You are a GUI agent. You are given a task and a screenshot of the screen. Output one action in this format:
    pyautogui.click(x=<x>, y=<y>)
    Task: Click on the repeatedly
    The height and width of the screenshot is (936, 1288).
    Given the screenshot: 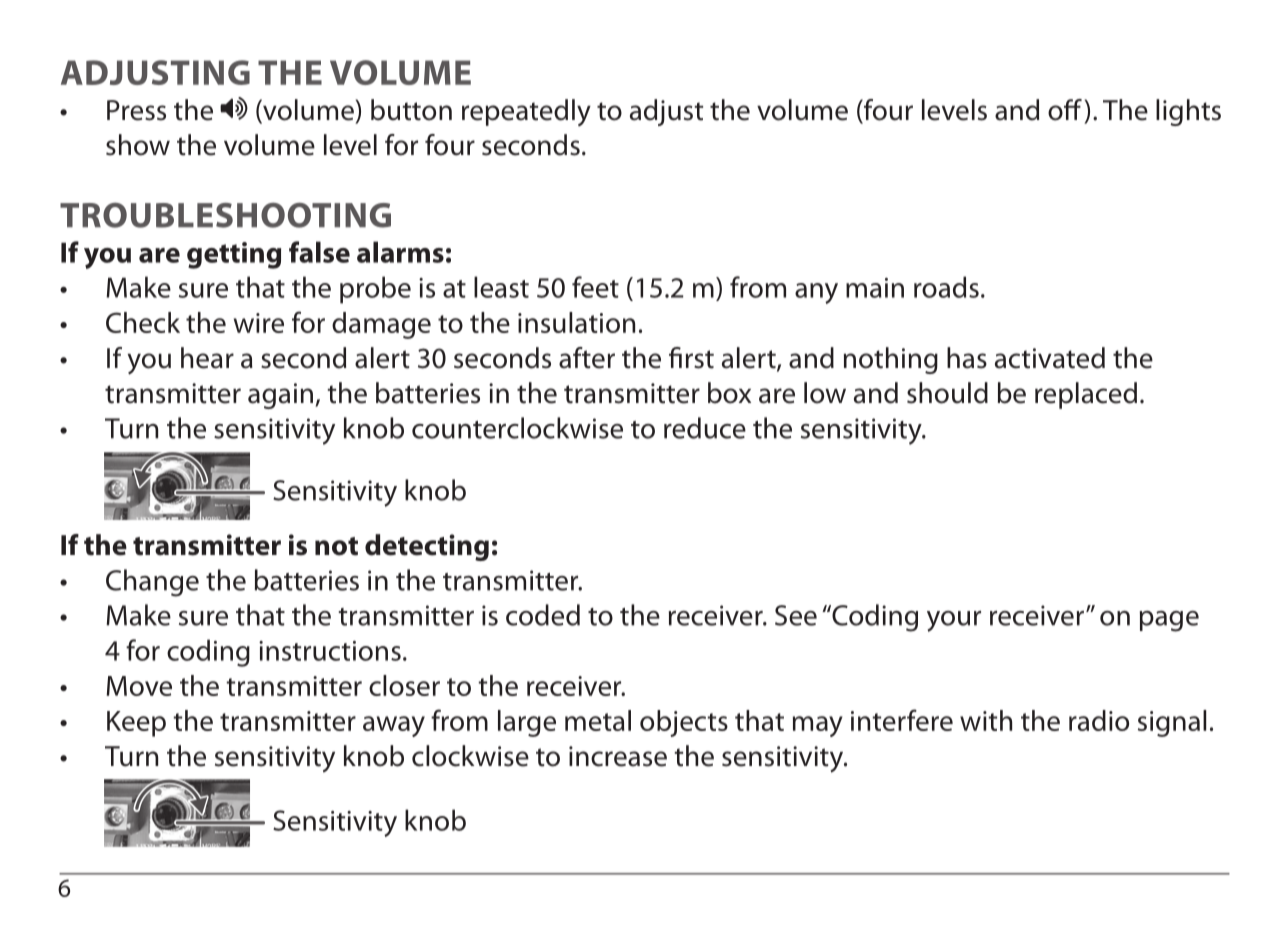 What is the action you would take?
    pyautogui.click(x=526, y=112)
